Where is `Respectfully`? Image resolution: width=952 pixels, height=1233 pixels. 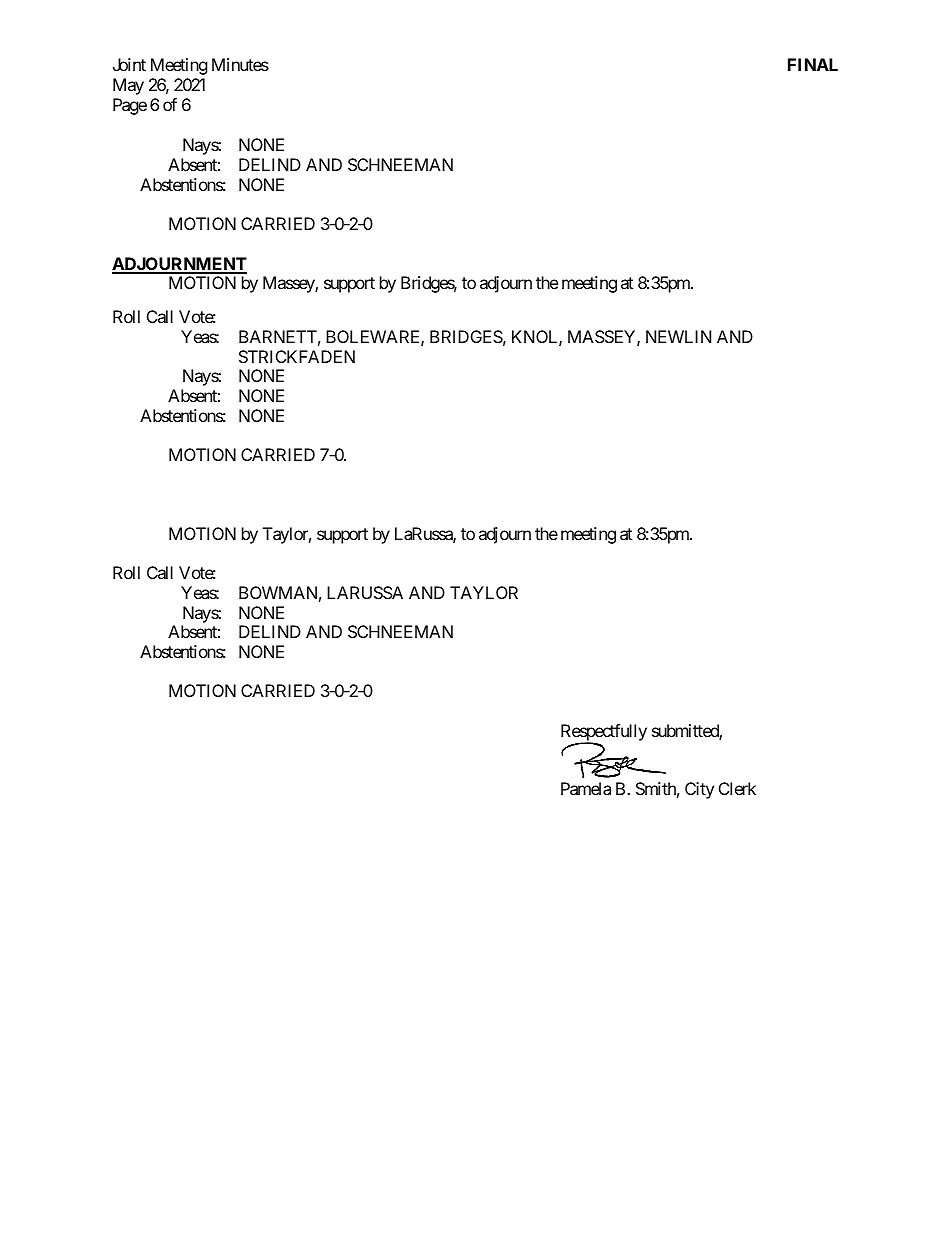 Respectfully is located at coordinates (604, 733).
